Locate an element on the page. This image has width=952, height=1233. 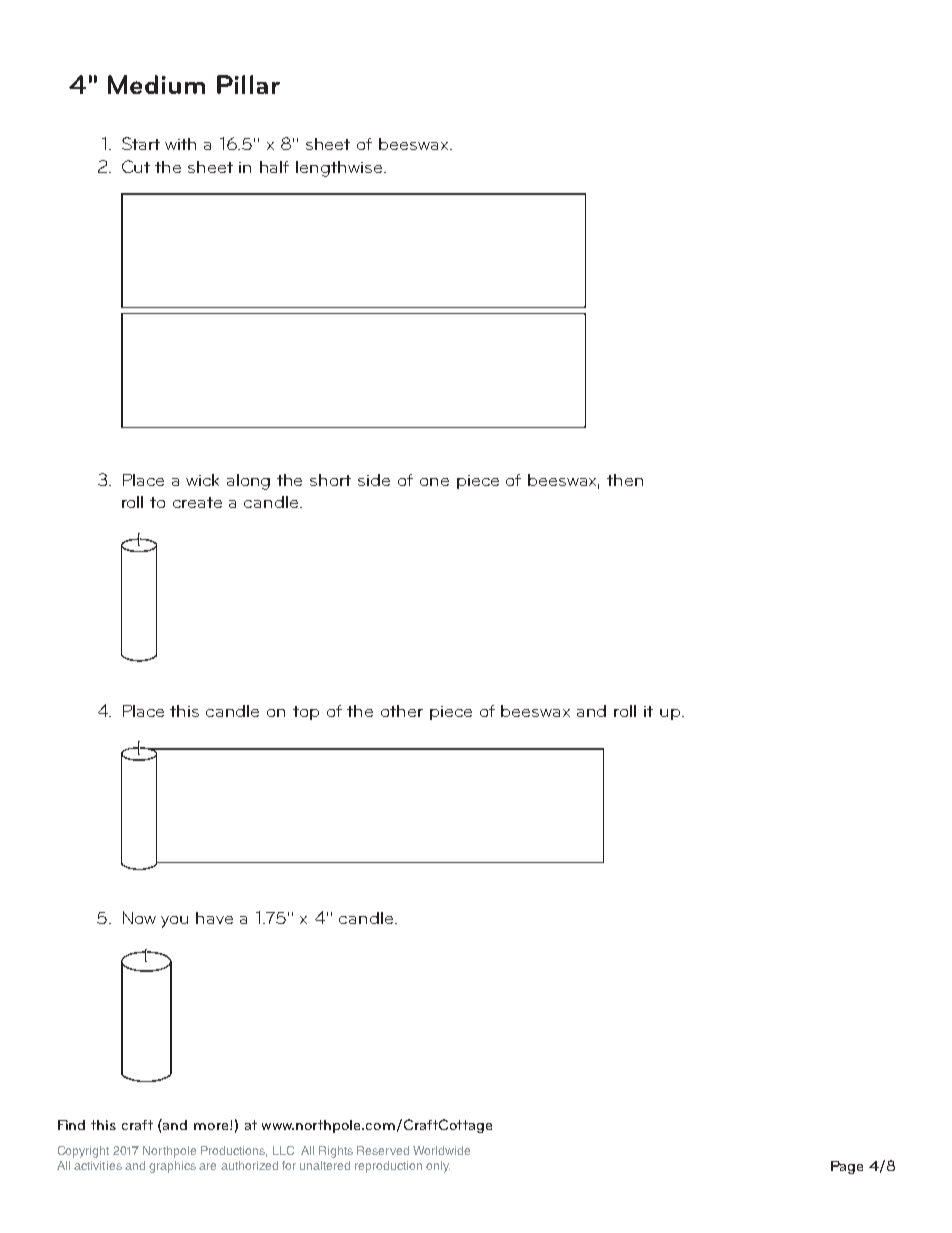
Now is located at coordinates (139, 917).
